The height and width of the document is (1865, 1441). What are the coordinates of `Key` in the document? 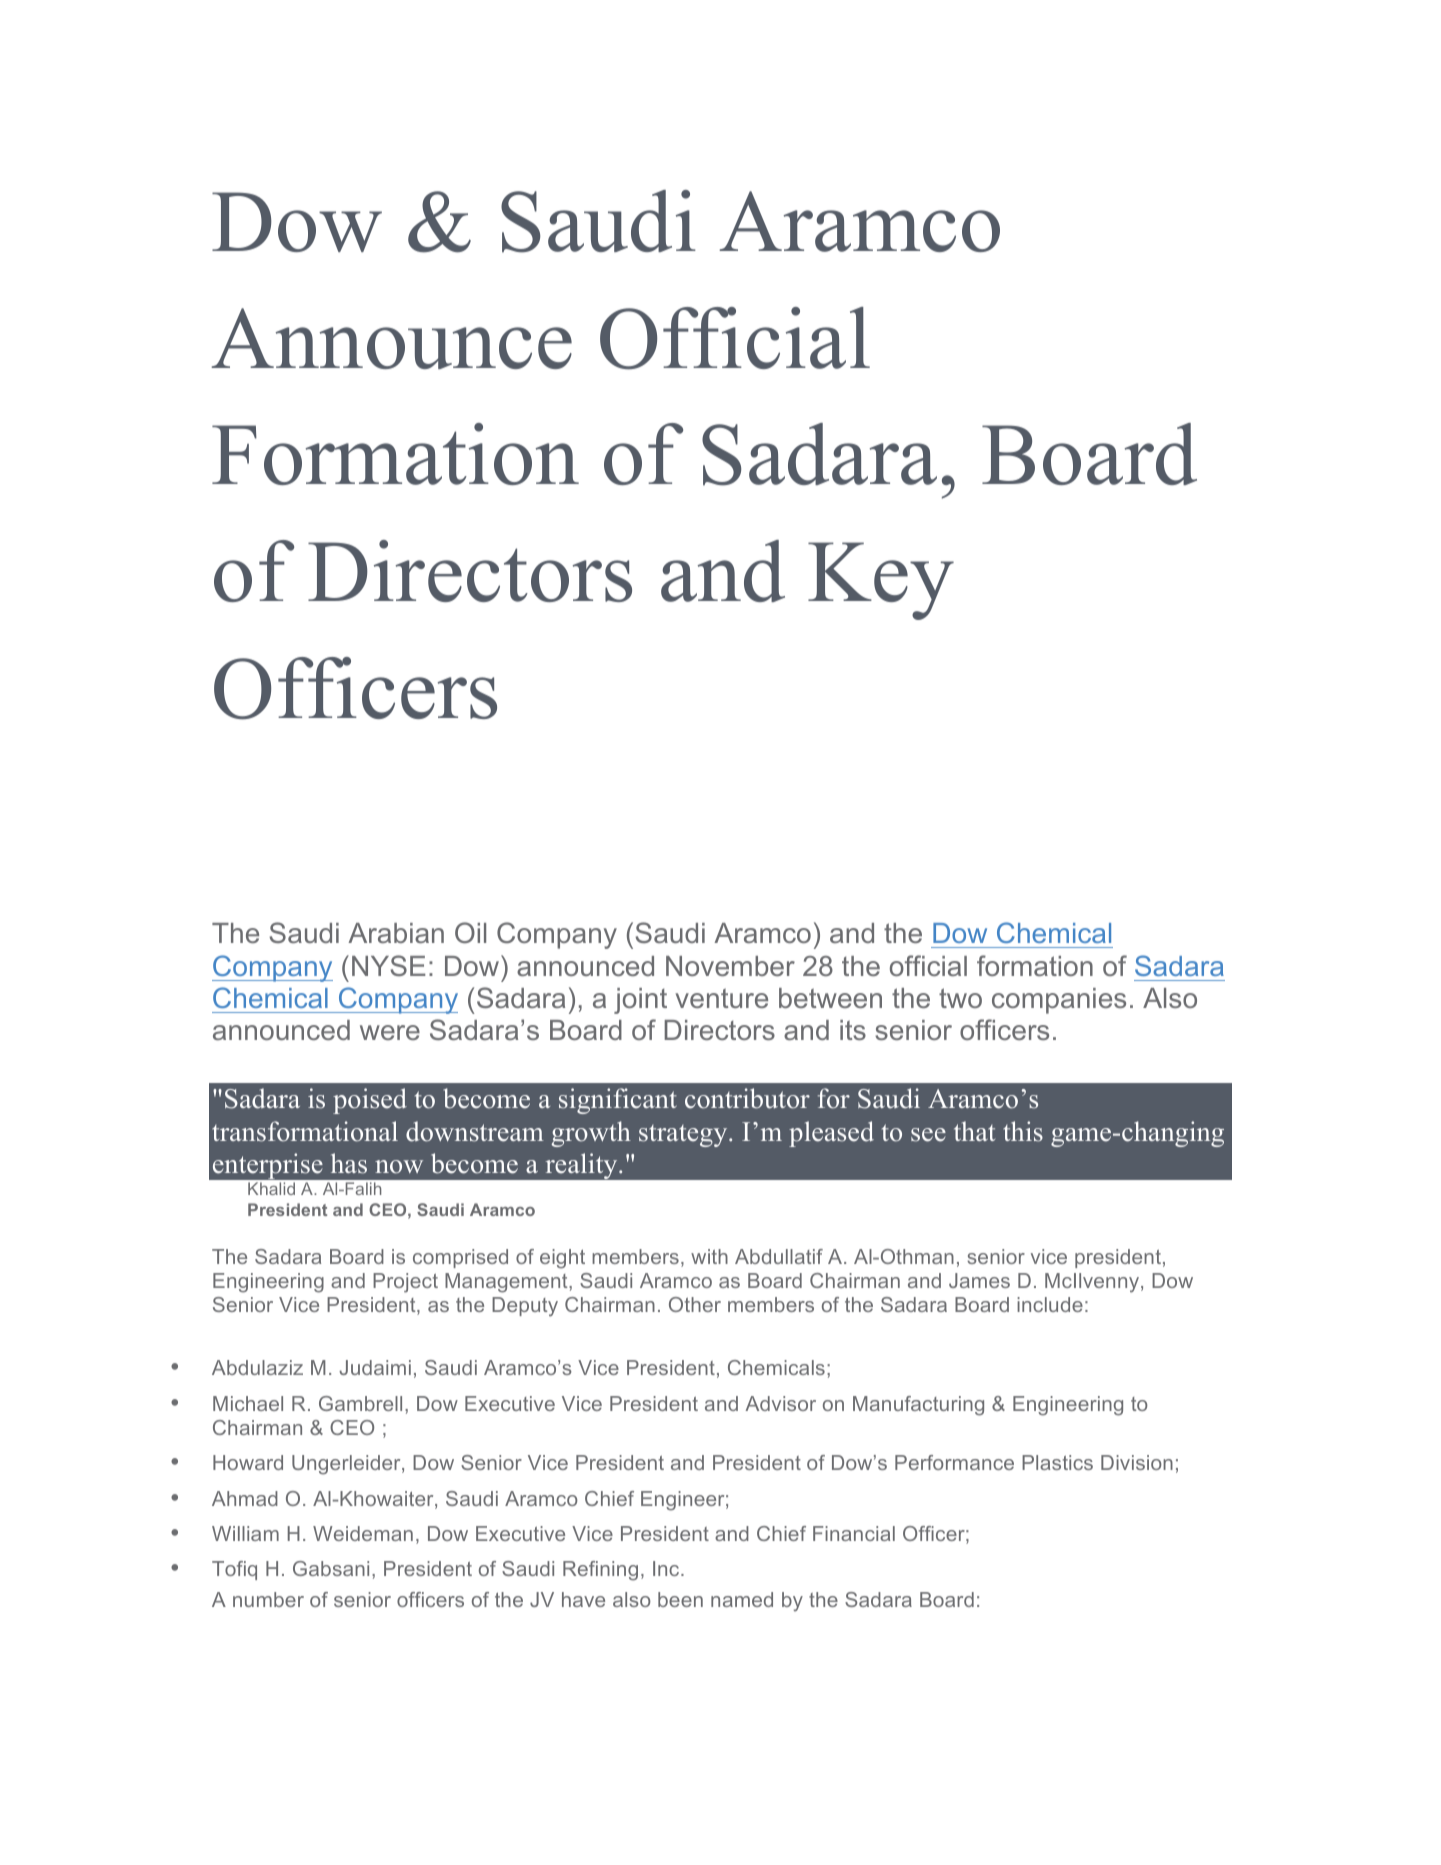 It's located at (881, 581).
